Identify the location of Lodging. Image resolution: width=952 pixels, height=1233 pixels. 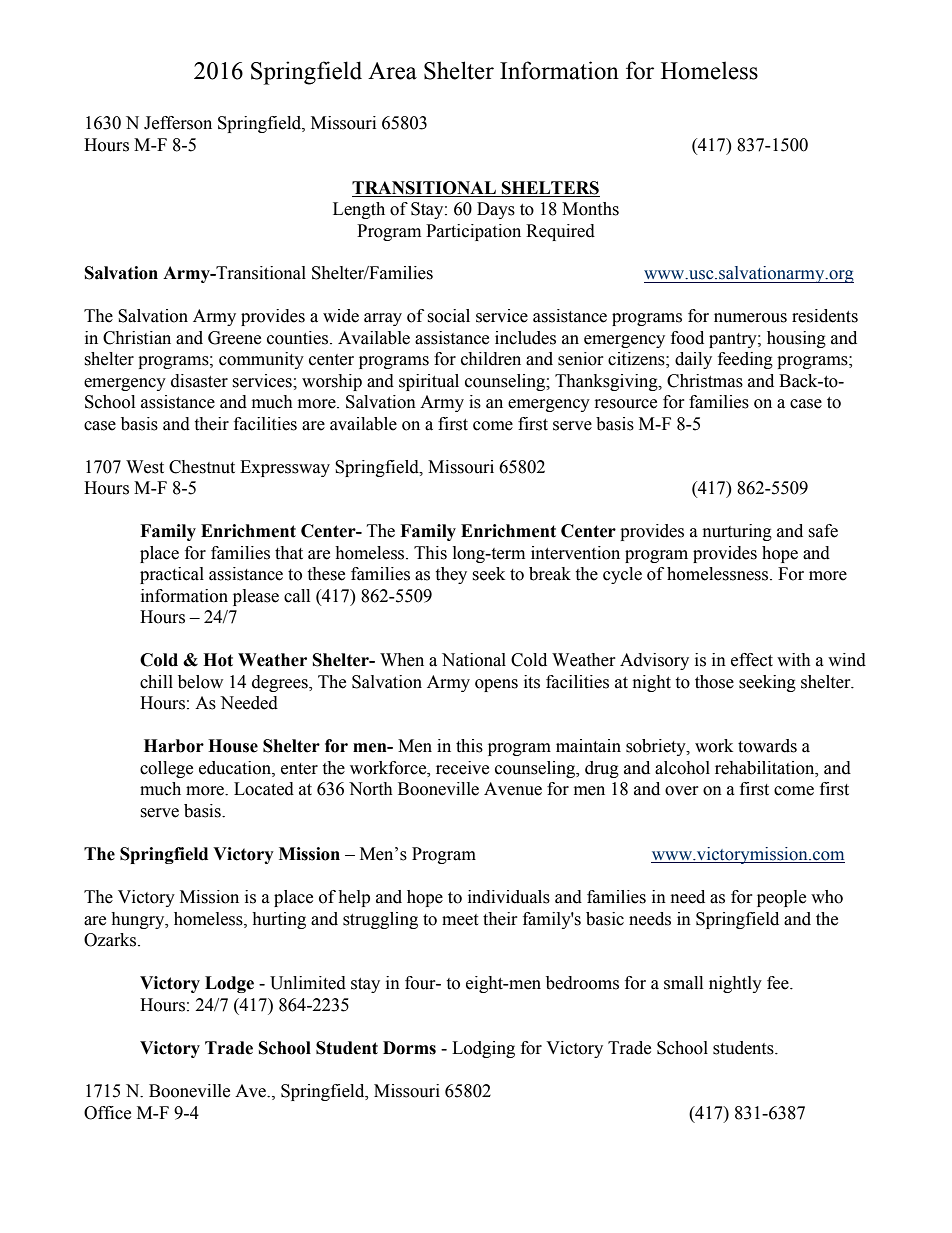
(483, 1049).
